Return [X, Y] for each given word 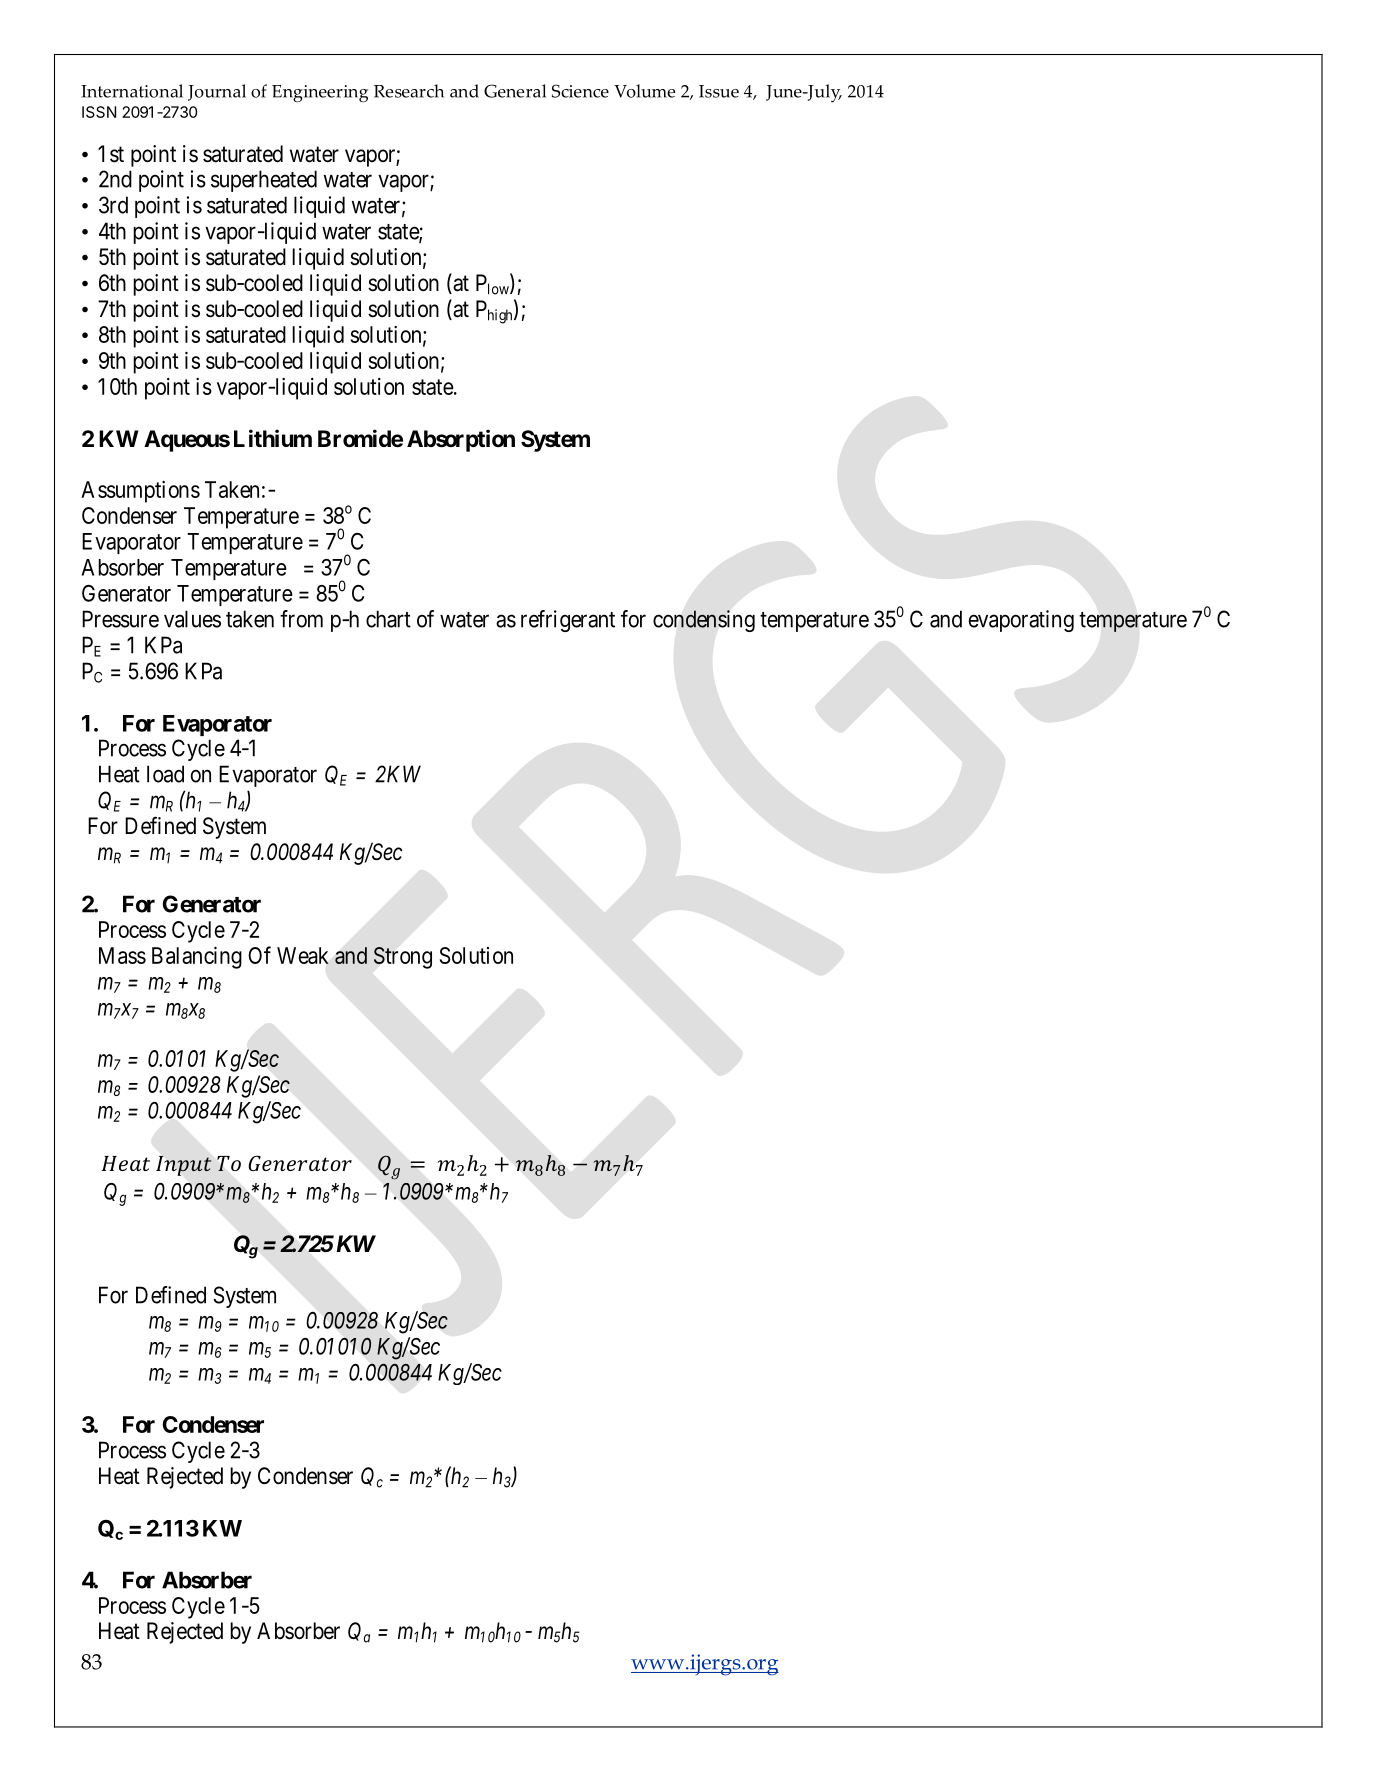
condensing [704, 621]
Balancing [197, 958]
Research [409, 91]
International [132, 91]
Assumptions [140, 492]
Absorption [461, 440]
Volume [644, 91]
